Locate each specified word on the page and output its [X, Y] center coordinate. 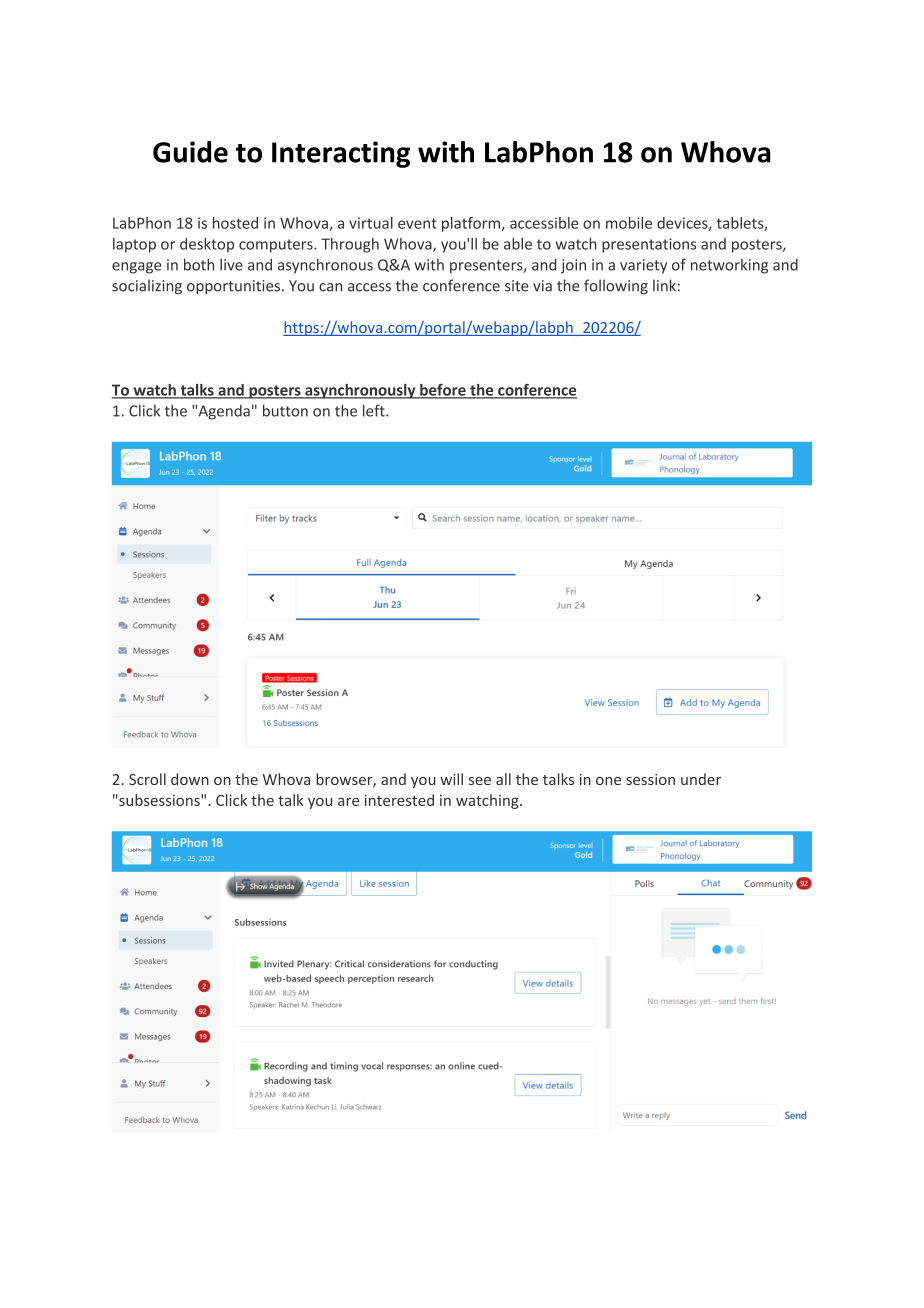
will [451, 779]
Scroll [147, 779]
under [701, 779]
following [616, 287]
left [375, 410]
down [190, 779]
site [517, 286]
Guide [190, 152]
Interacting [341, 154]
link [664, 285]
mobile [629, 223]
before [443, 391]
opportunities [233, 287]
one [608, 781]
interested [399, 800]
